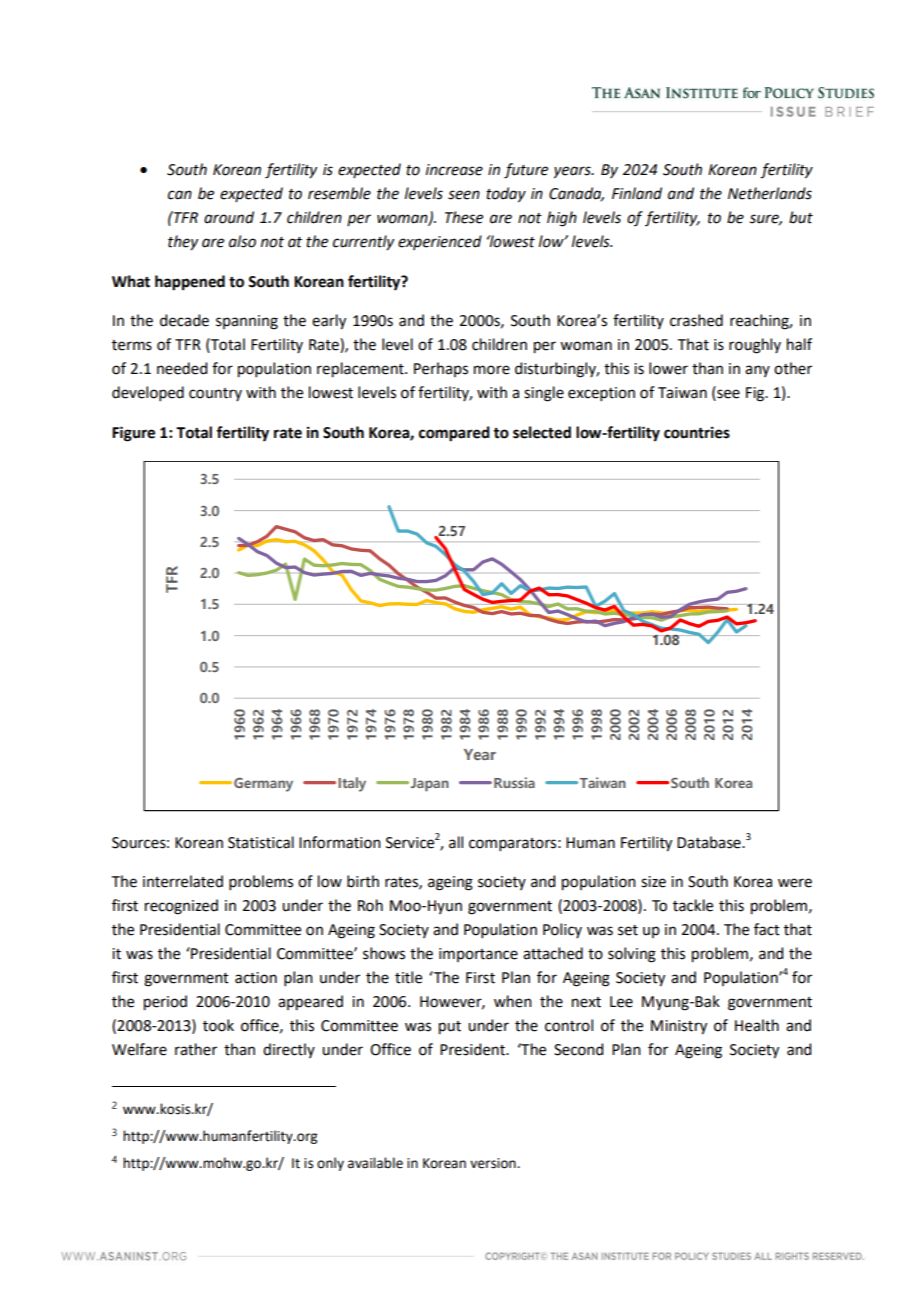  Describe the element at coordinates (196, 1049) in the page. I see `rather` at that location.
